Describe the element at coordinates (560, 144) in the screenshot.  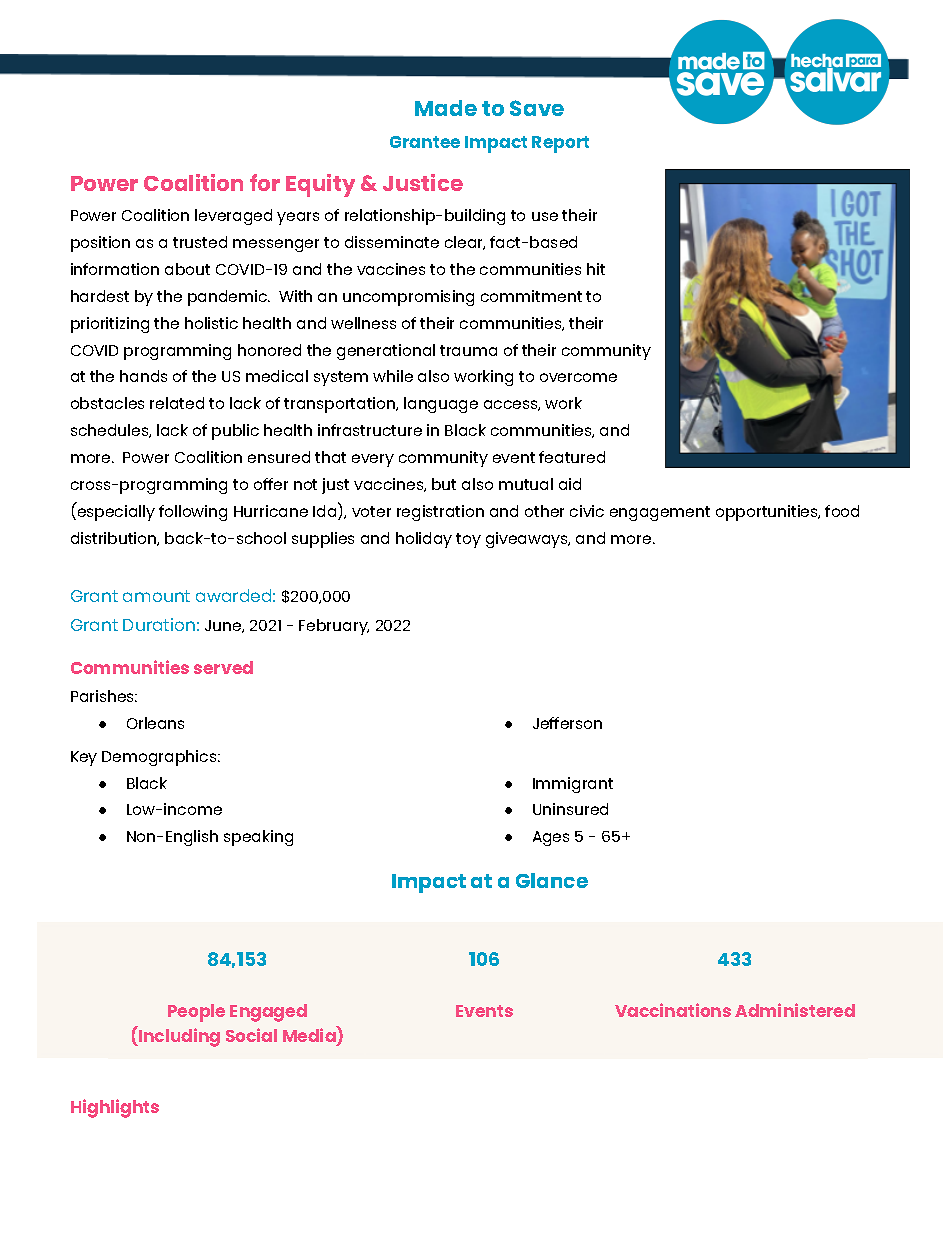
I see `Report` at that location.
